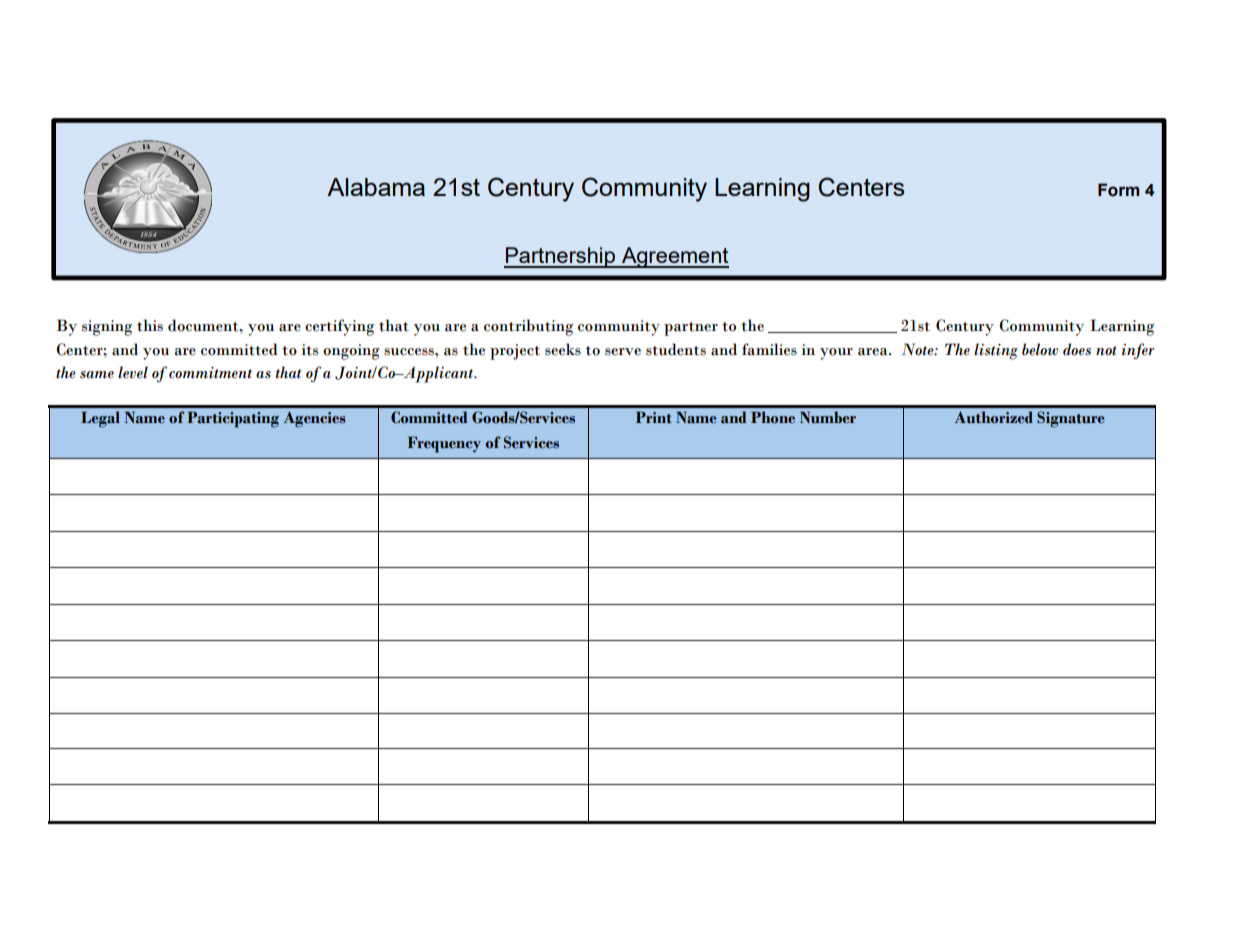 Image resolution: width=1233 pixels, height=952 pixels. Describe the element at coordinates (996, 351) in the screenshot. I see `listing` at that location.
